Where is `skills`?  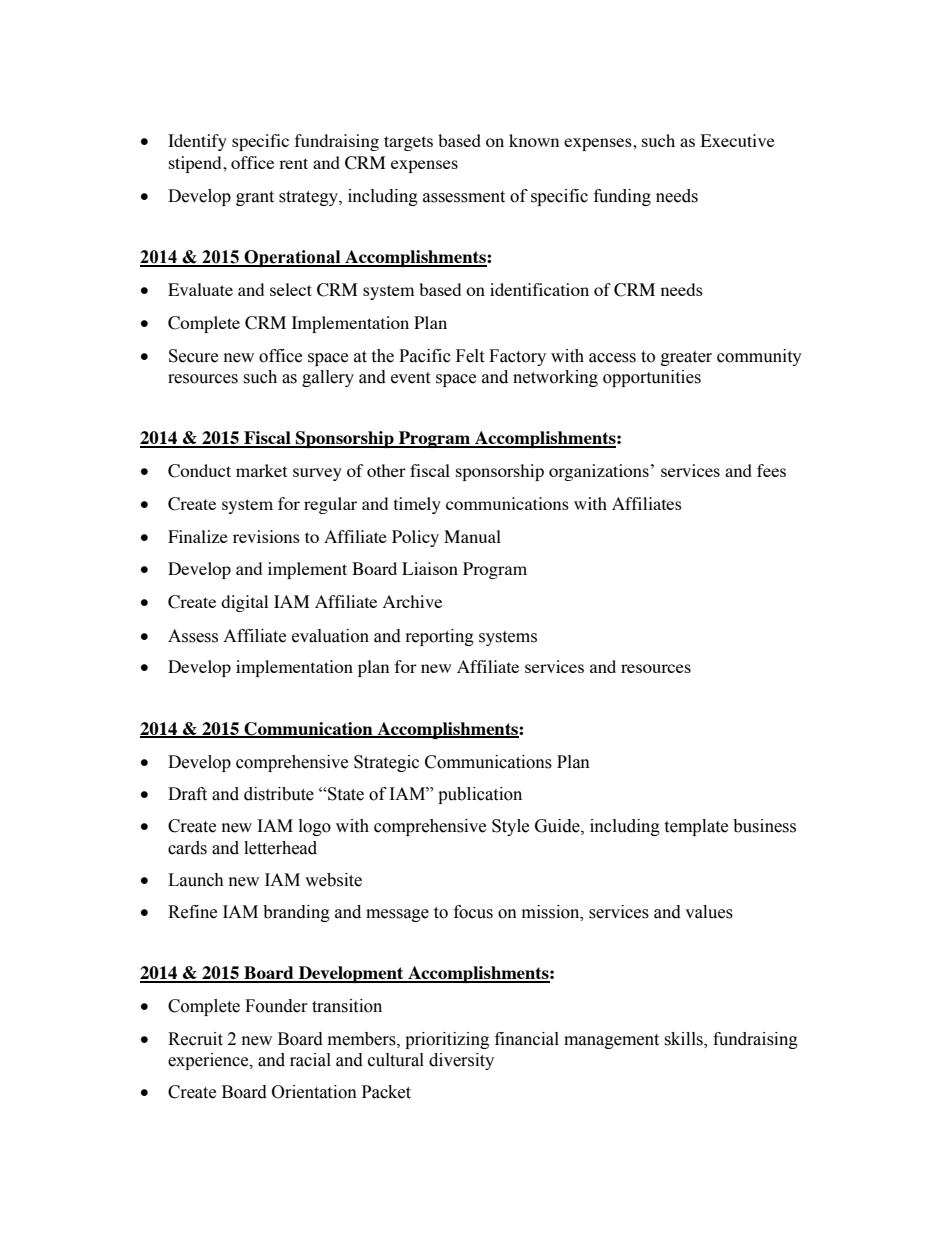 skills is located at coordinates (684, 1039).
